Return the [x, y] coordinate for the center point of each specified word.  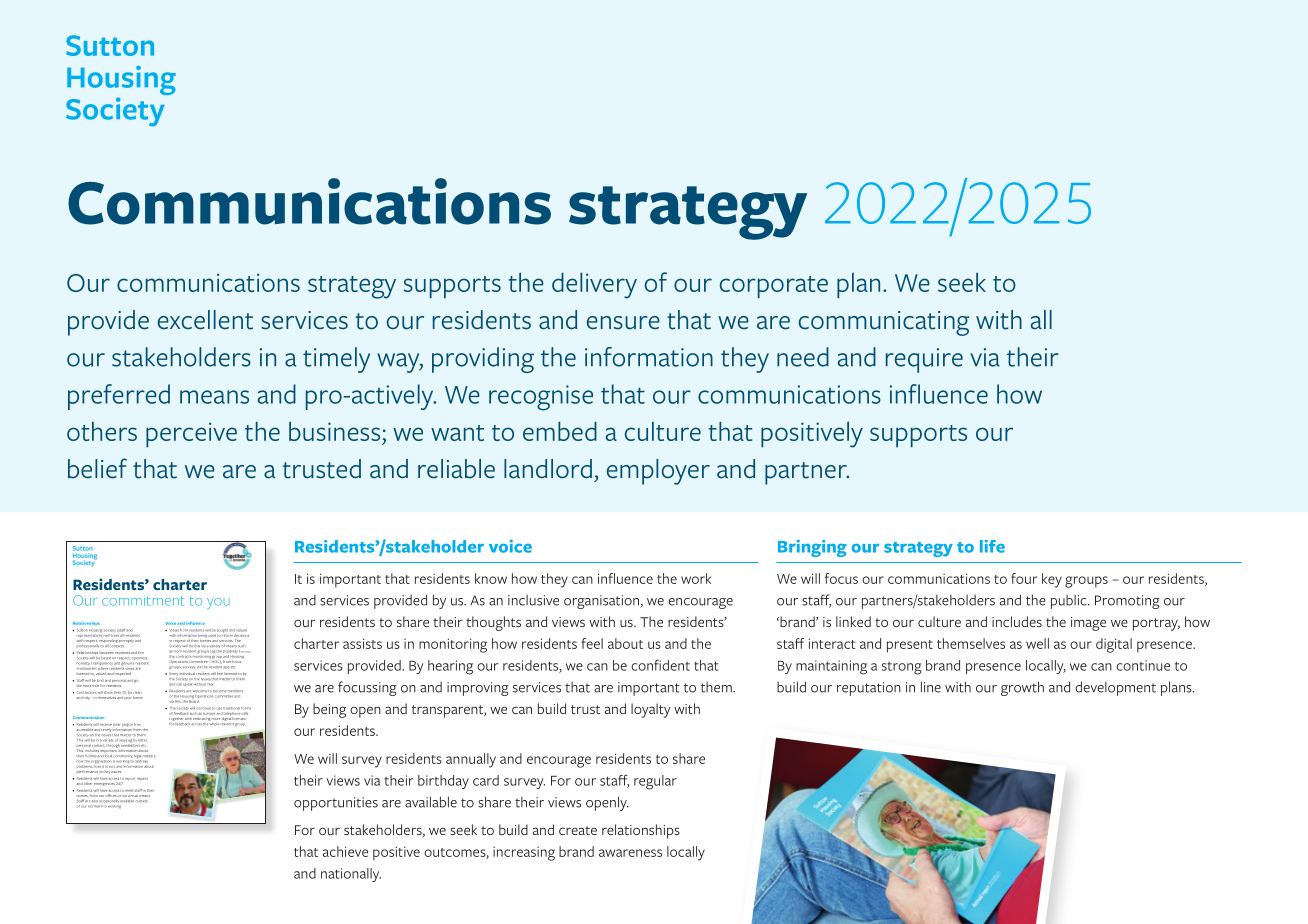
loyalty [651, 710]
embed [560, 431]
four [1024, 578]
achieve [345, 851]
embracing [201, 719]
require [924, 360]
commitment [143, 600]
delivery [594, 285]
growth [1022, 688]
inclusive [533, 600]
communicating [883, 323]
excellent [205, 320]
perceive [191, 434]
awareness [630, 853]
